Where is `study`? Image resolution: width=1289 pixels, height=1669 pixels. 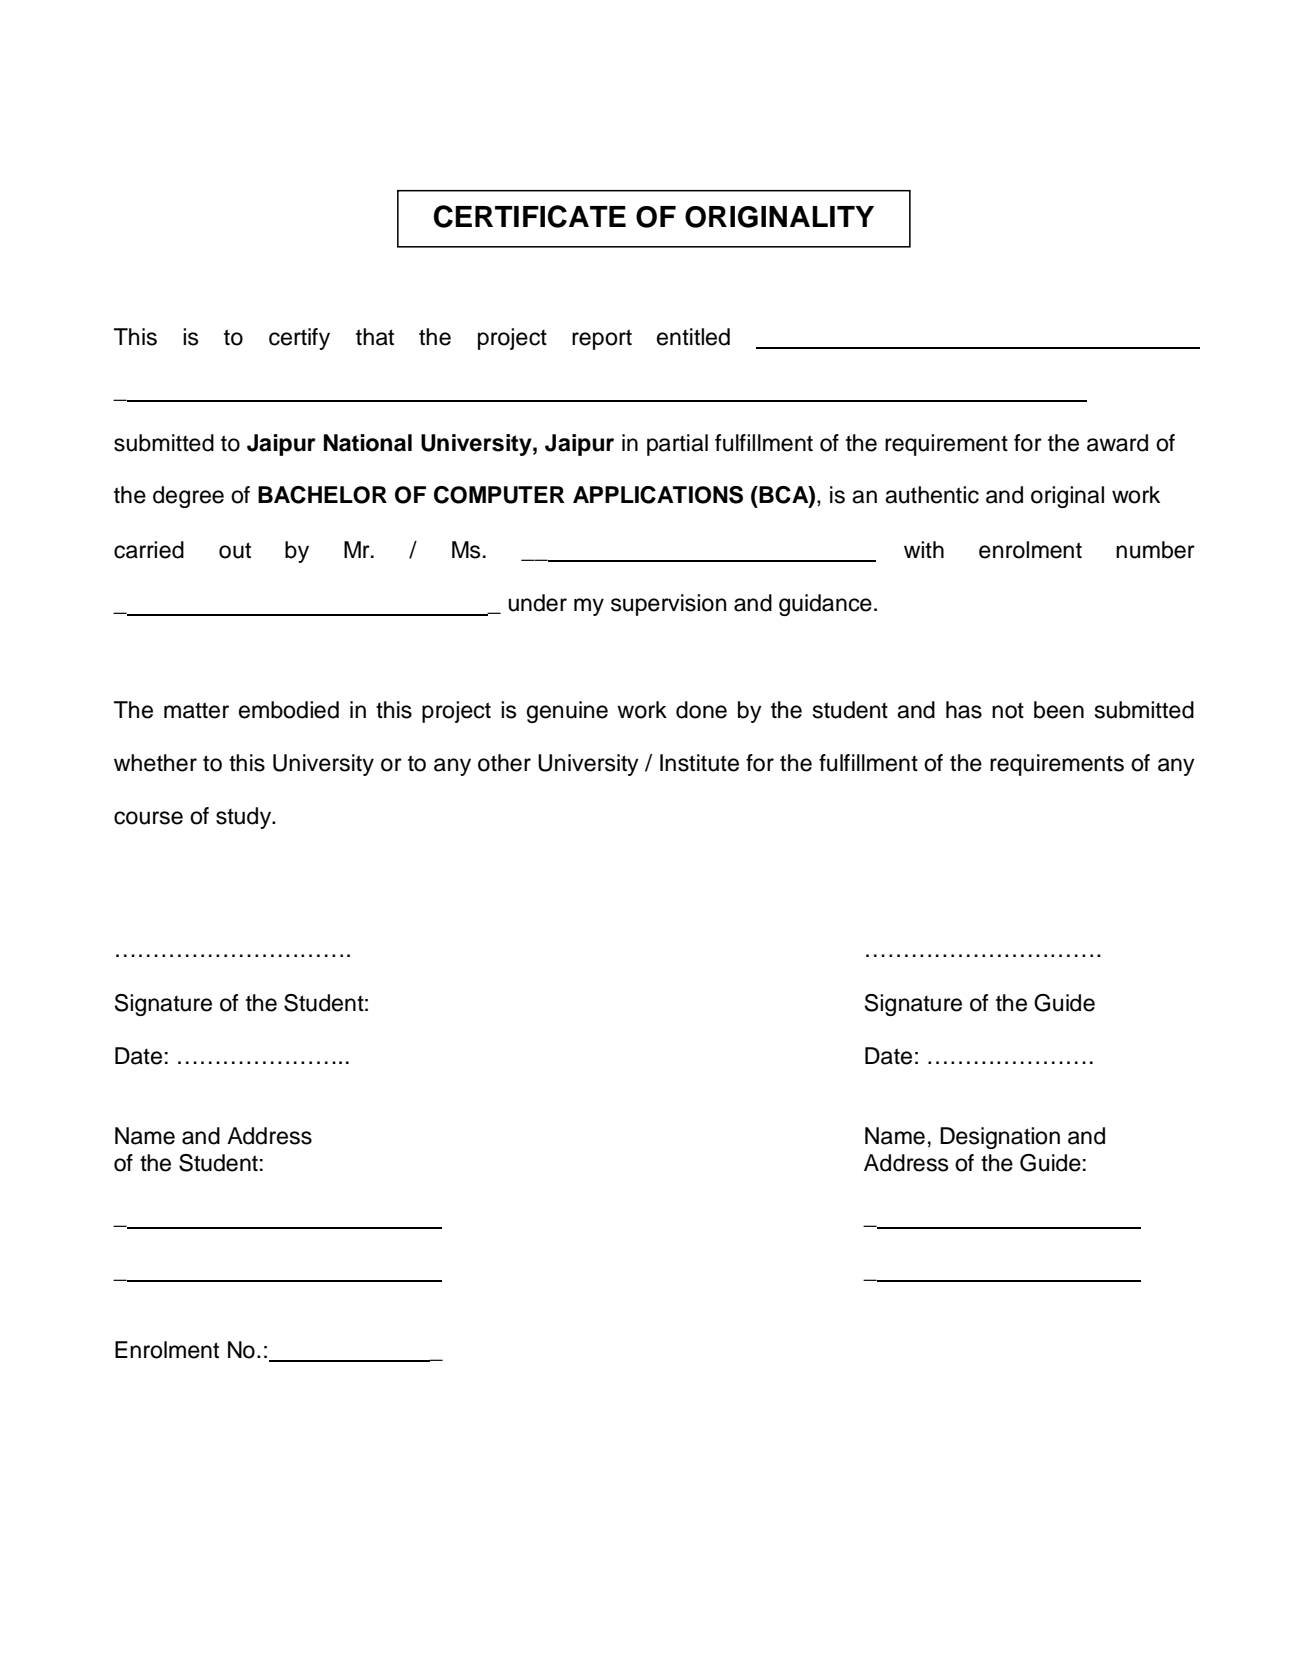 study is located at coordinates (245, 818).
